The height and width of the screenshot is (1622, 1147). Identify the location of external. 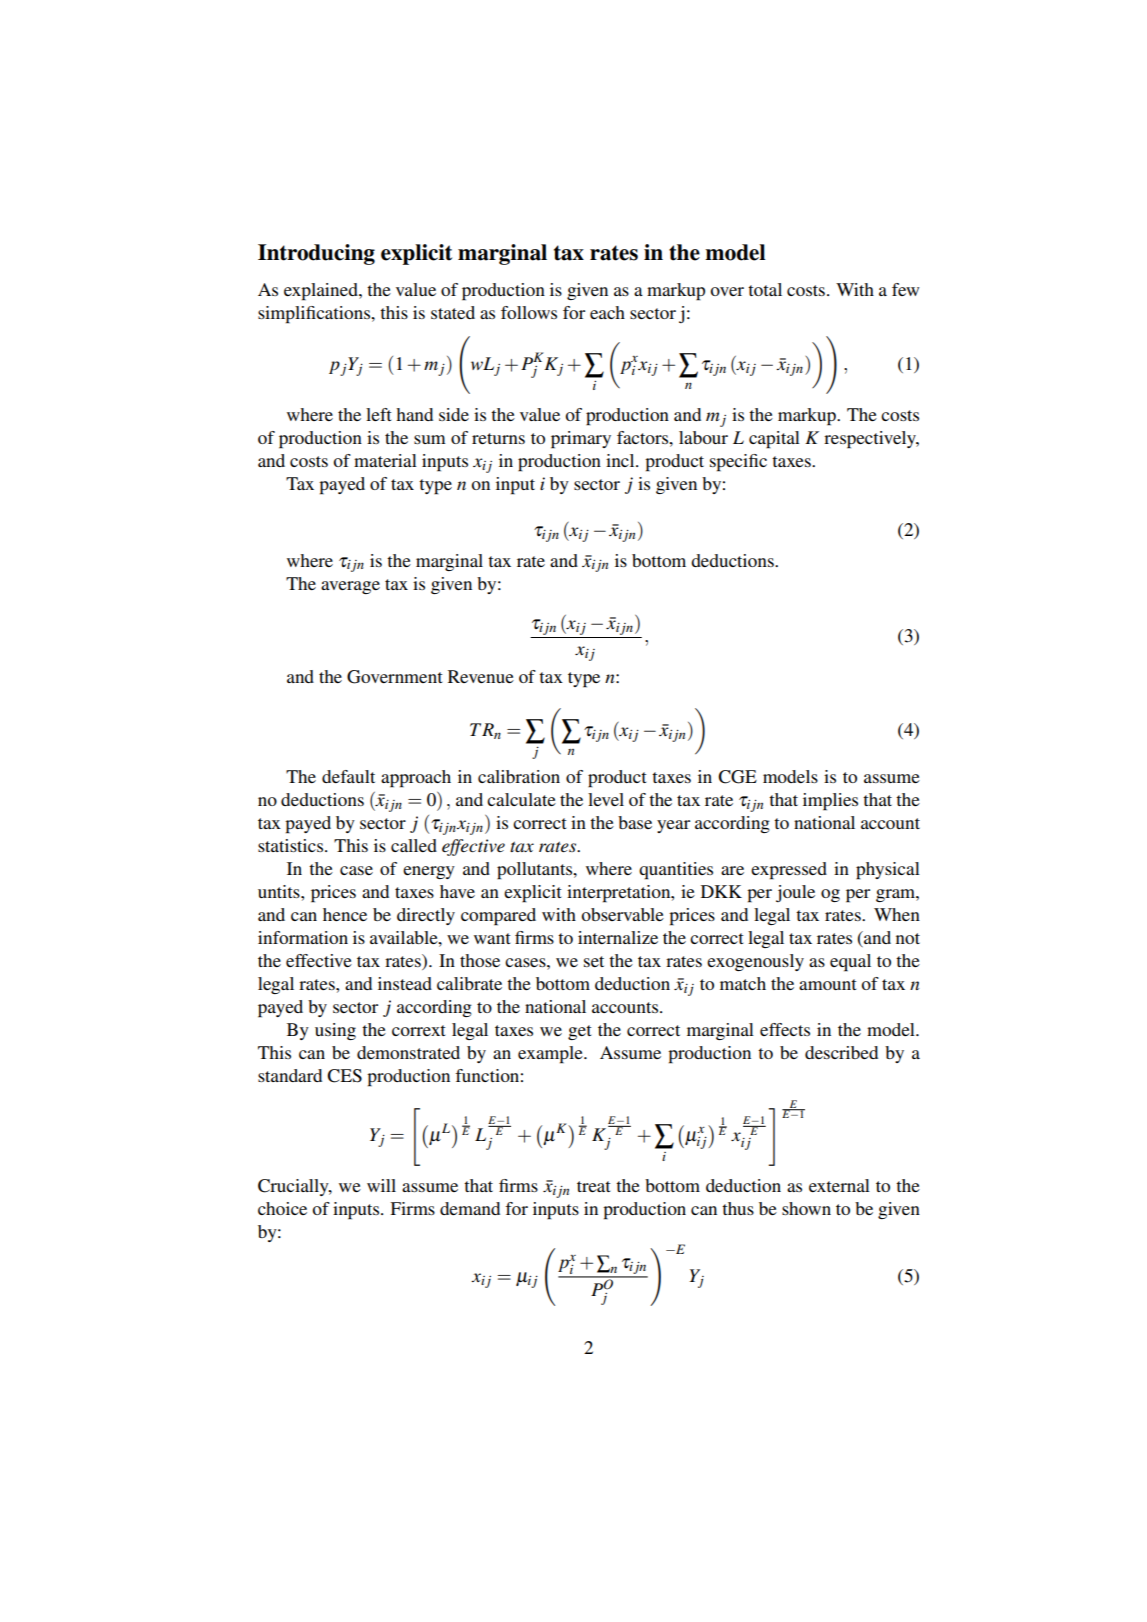
(839, 1185).
